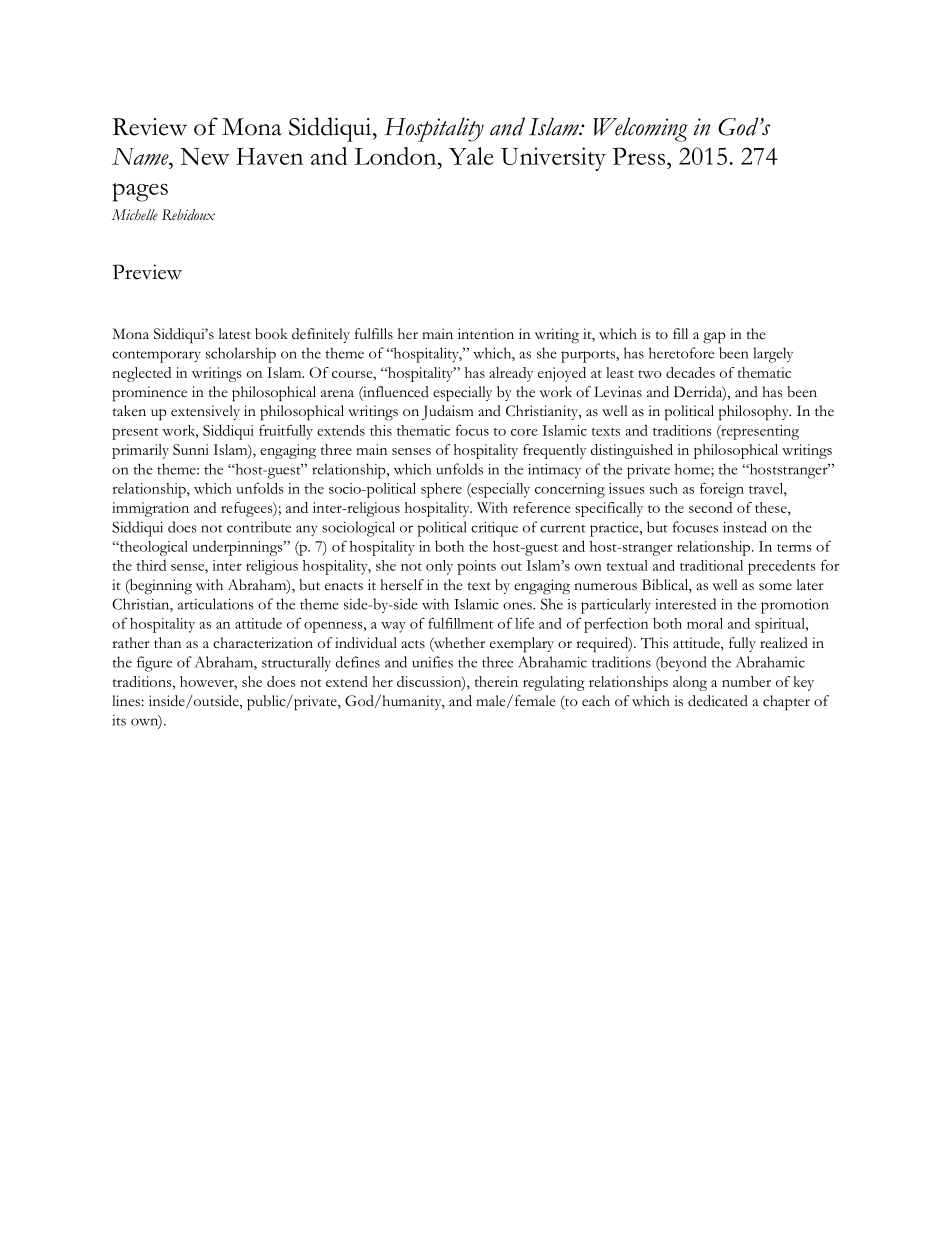 The width and height of the screenshot is (952, 1233). Describe the element at coordinates (471, 156) in the screenshot. I see `Yale` at that location.
